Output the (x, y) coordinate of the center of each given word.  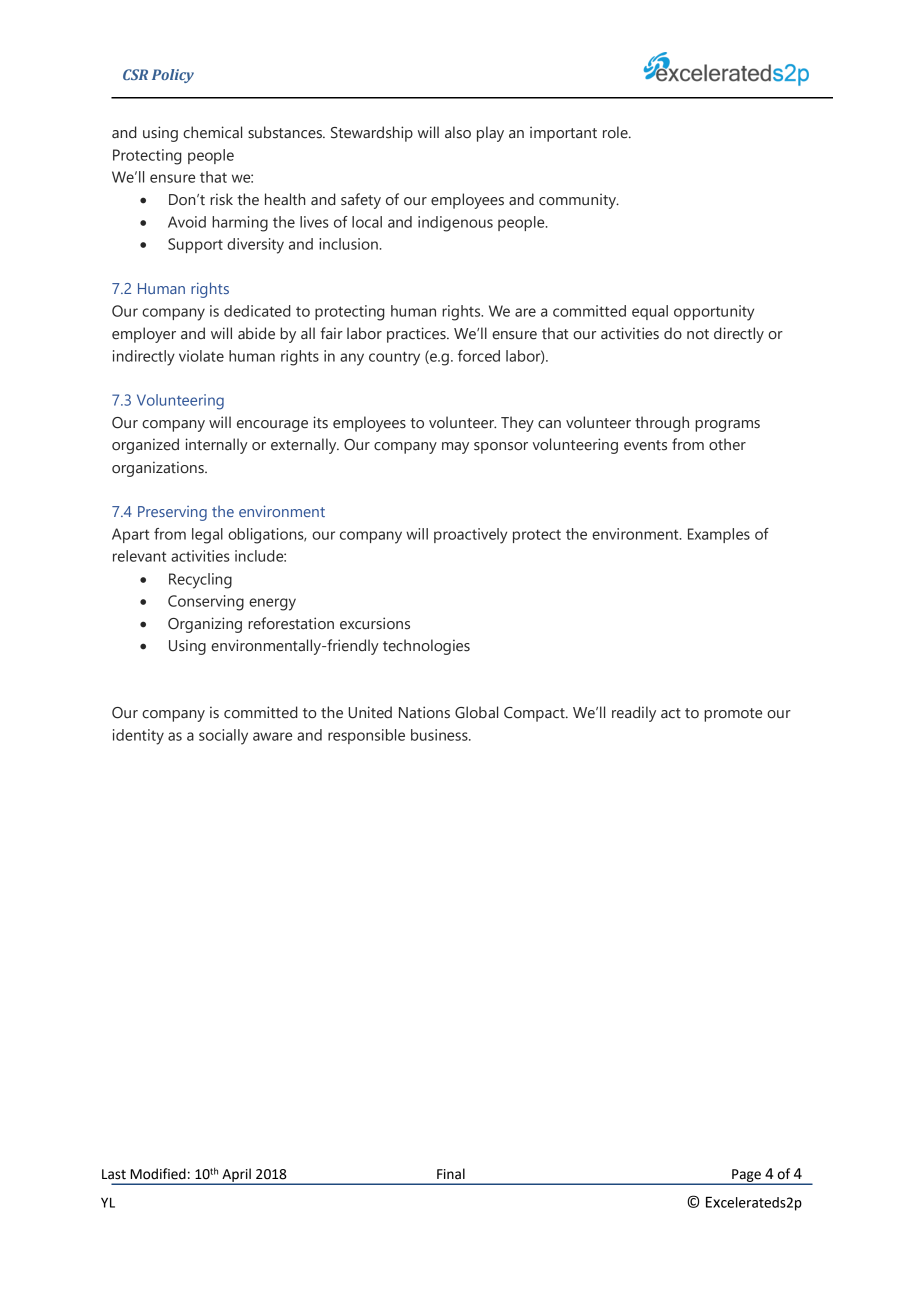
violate (201, 356)
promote (733, 715)
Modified (158, 1174)
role (616, 132)
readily (634, 714)
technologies (426, 647)
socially (223, 737)
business (440, 735)
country (394, 358)
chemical (212, 132)
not (698, 334)
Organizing (205, 625)
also (458, 132)
